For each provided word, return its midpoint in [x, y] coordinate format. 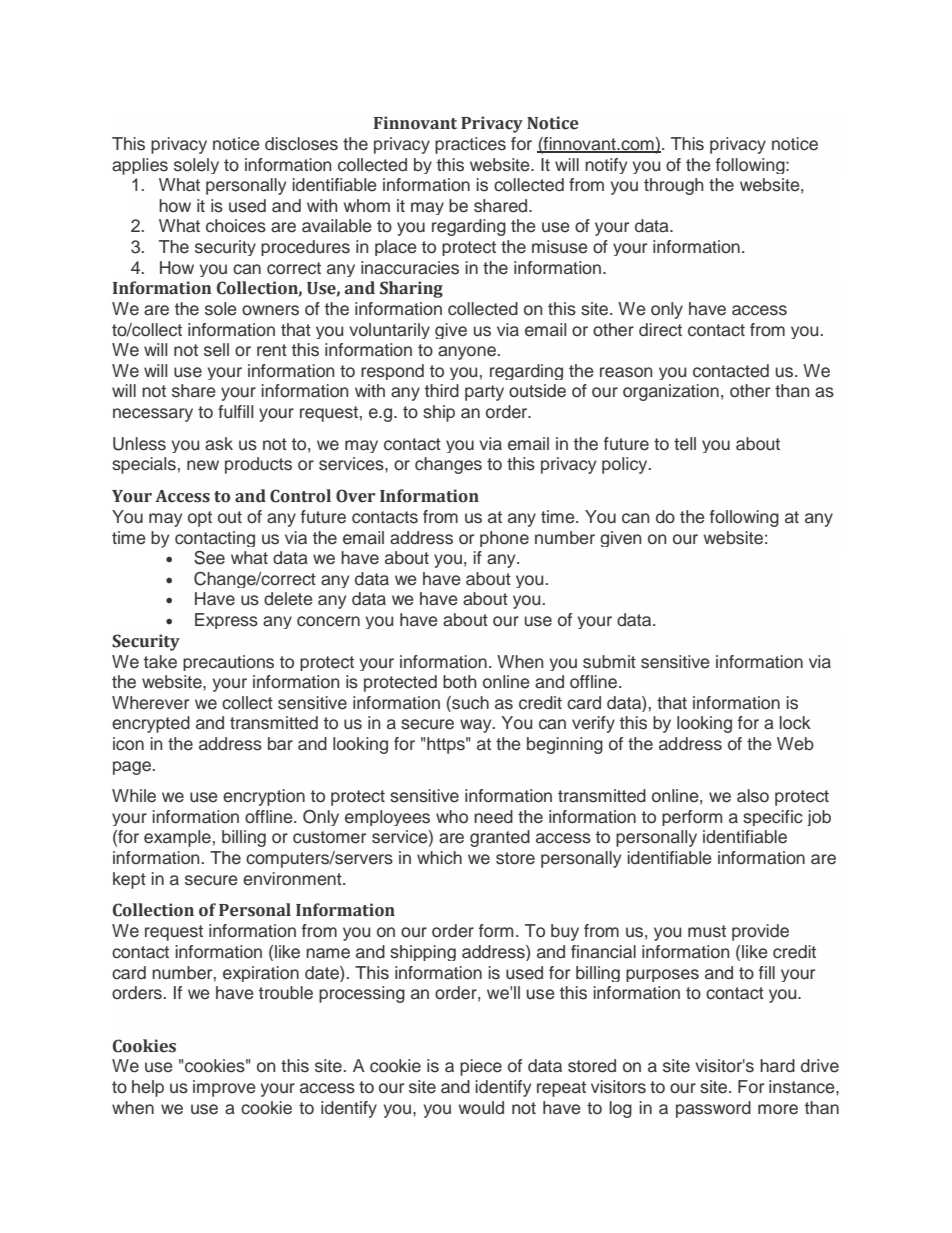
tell [685, 444]
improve [224, 1088]
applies [140, 166]
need [493, 817]
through [673, 186]
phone [504, 539]
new [203, 465]
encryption [264, 797]
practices [470, 145]
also [753, 796]
